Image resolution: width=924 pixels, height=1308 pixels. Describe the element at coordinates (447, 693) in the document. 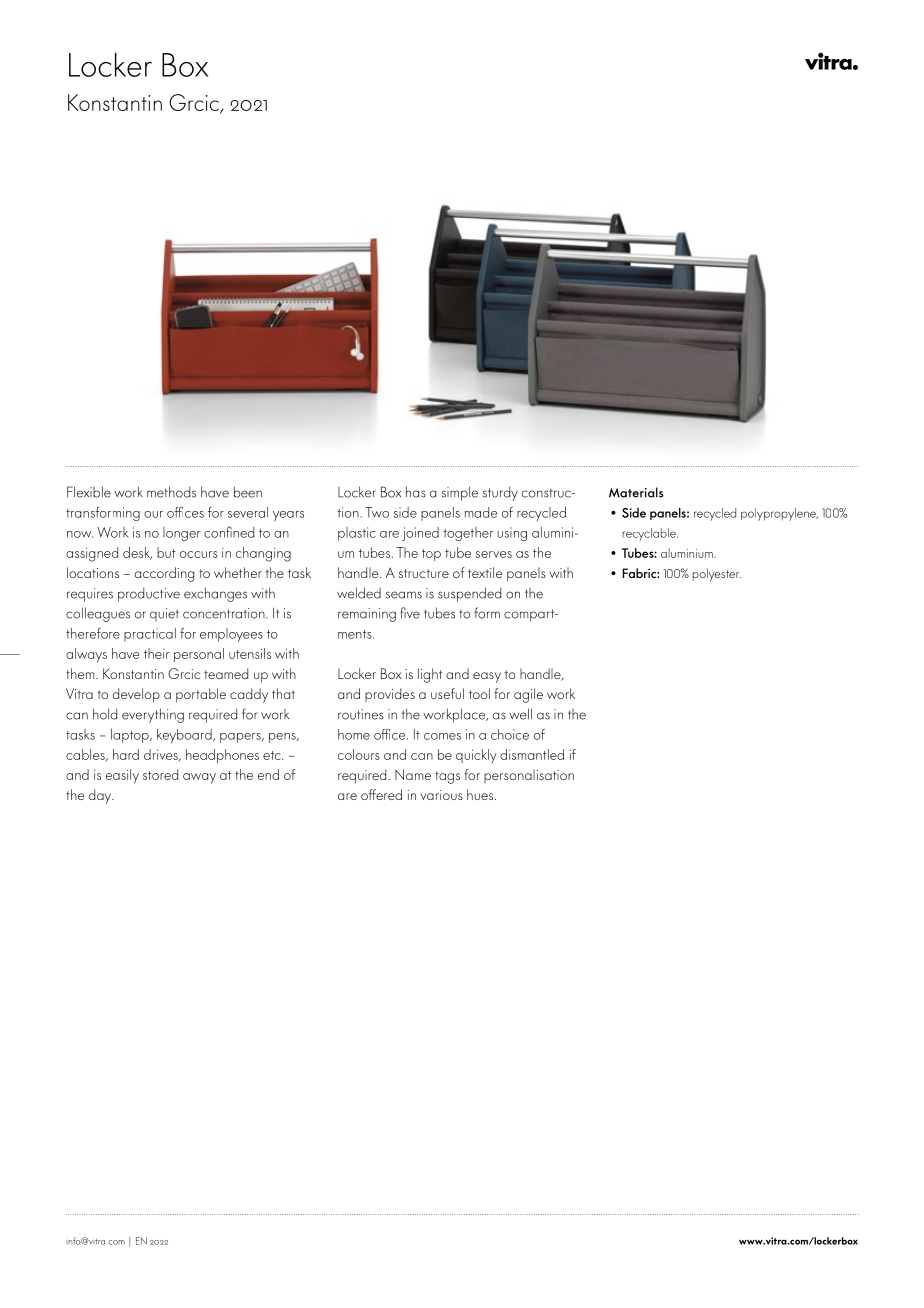

I see `useful` at that location.
